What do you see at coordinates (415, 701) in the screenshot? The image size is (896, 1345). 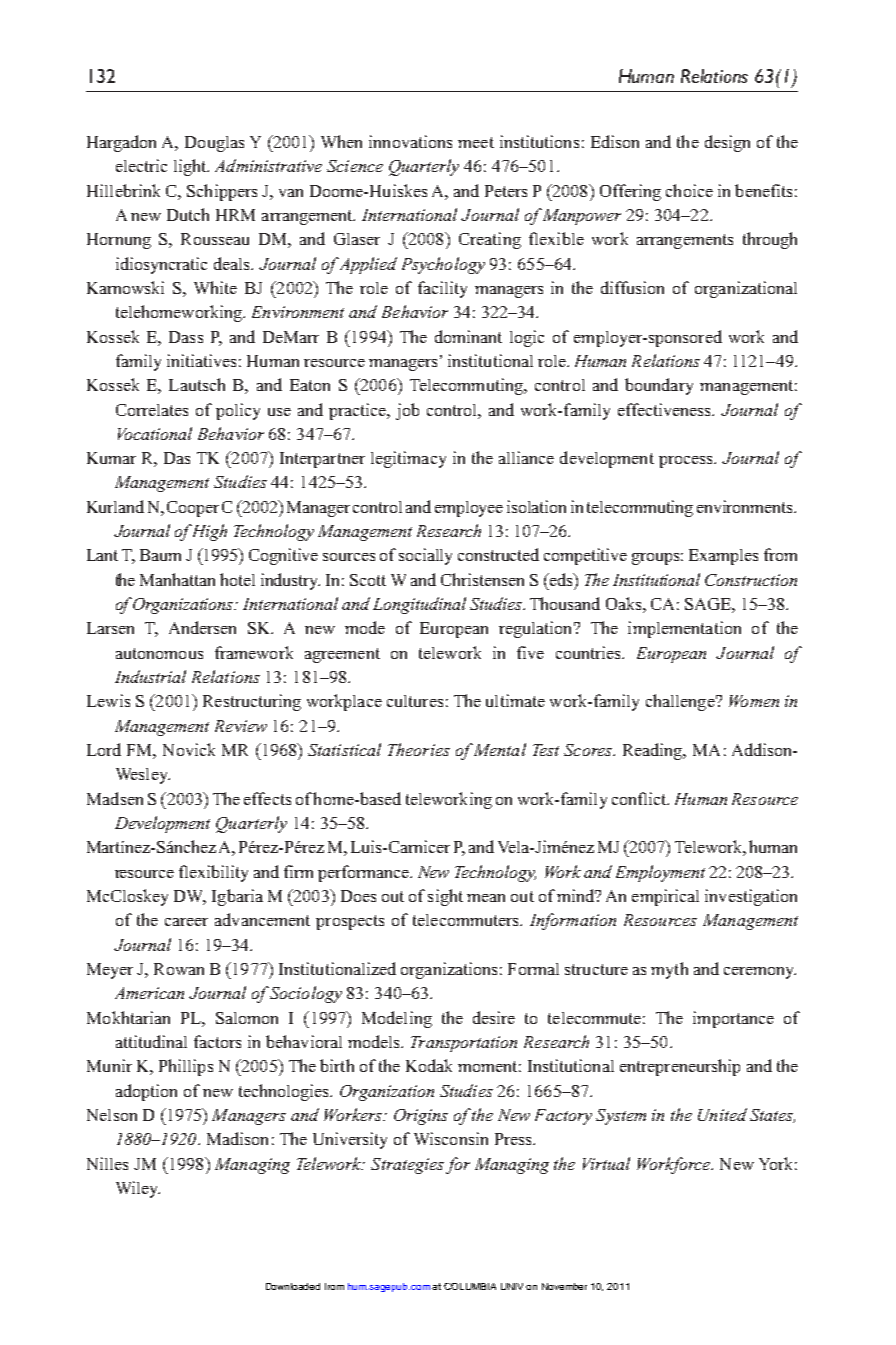 I see `cultures` at bounding box center [415, 701].
